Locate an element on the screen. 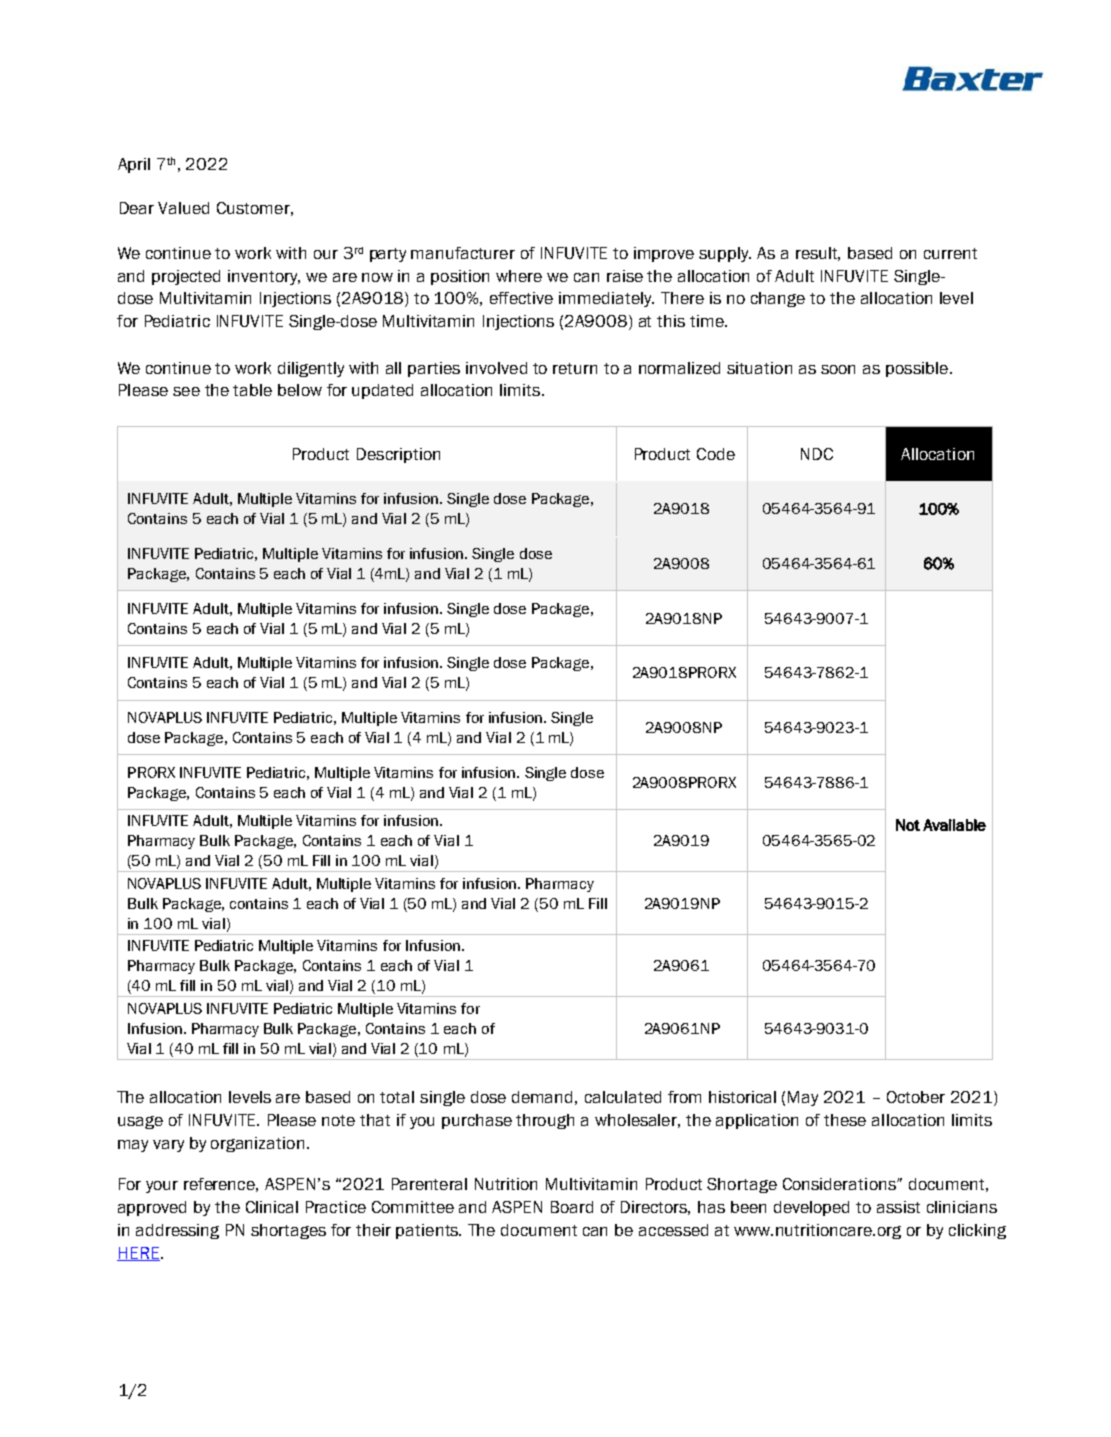 This screenshot has height=1437, width=1111. manufacturer is located at coordinates (463, 253).
